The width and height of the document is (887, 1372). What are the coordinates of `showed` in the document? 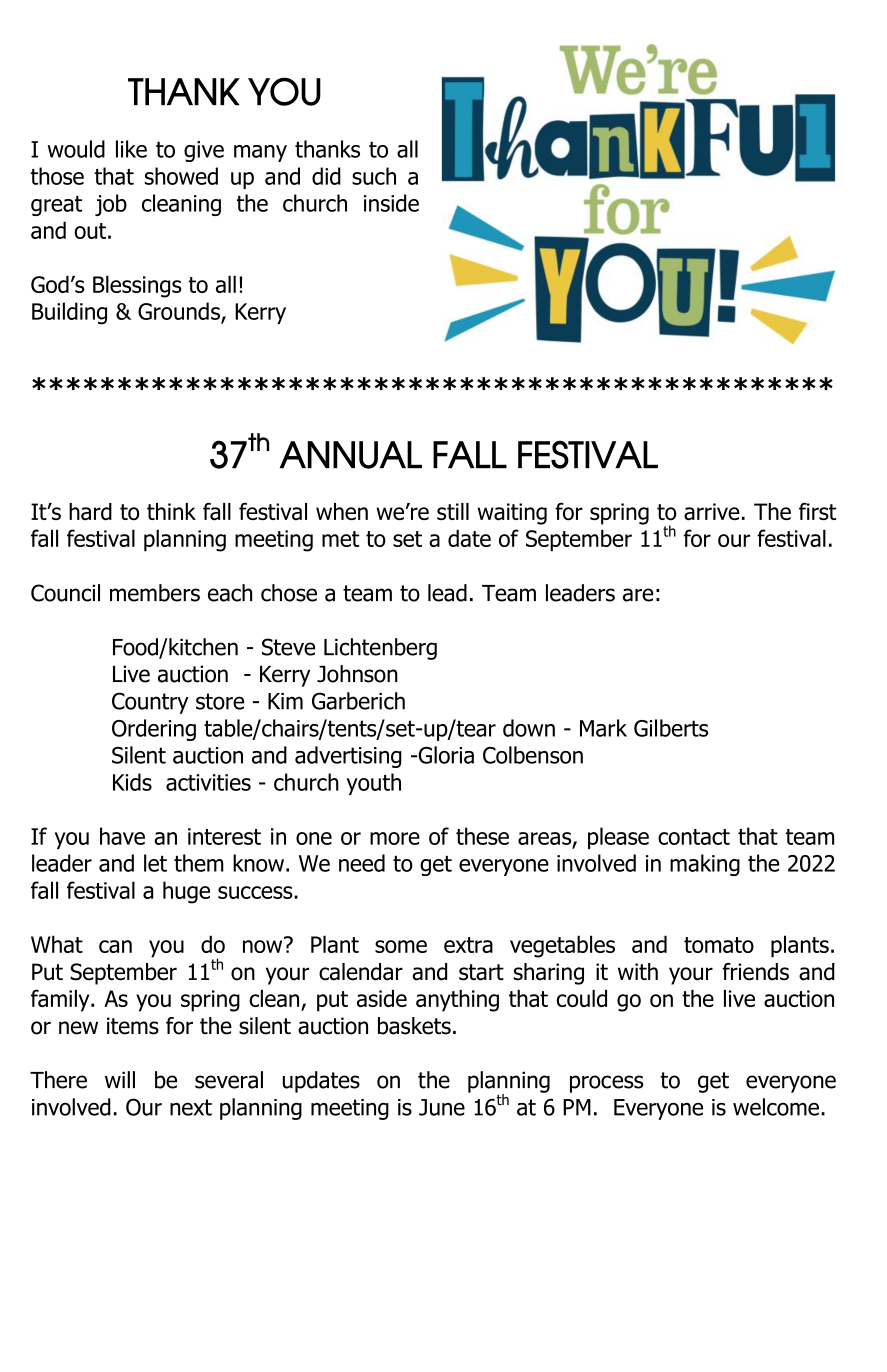 It's located at (181, 176).
